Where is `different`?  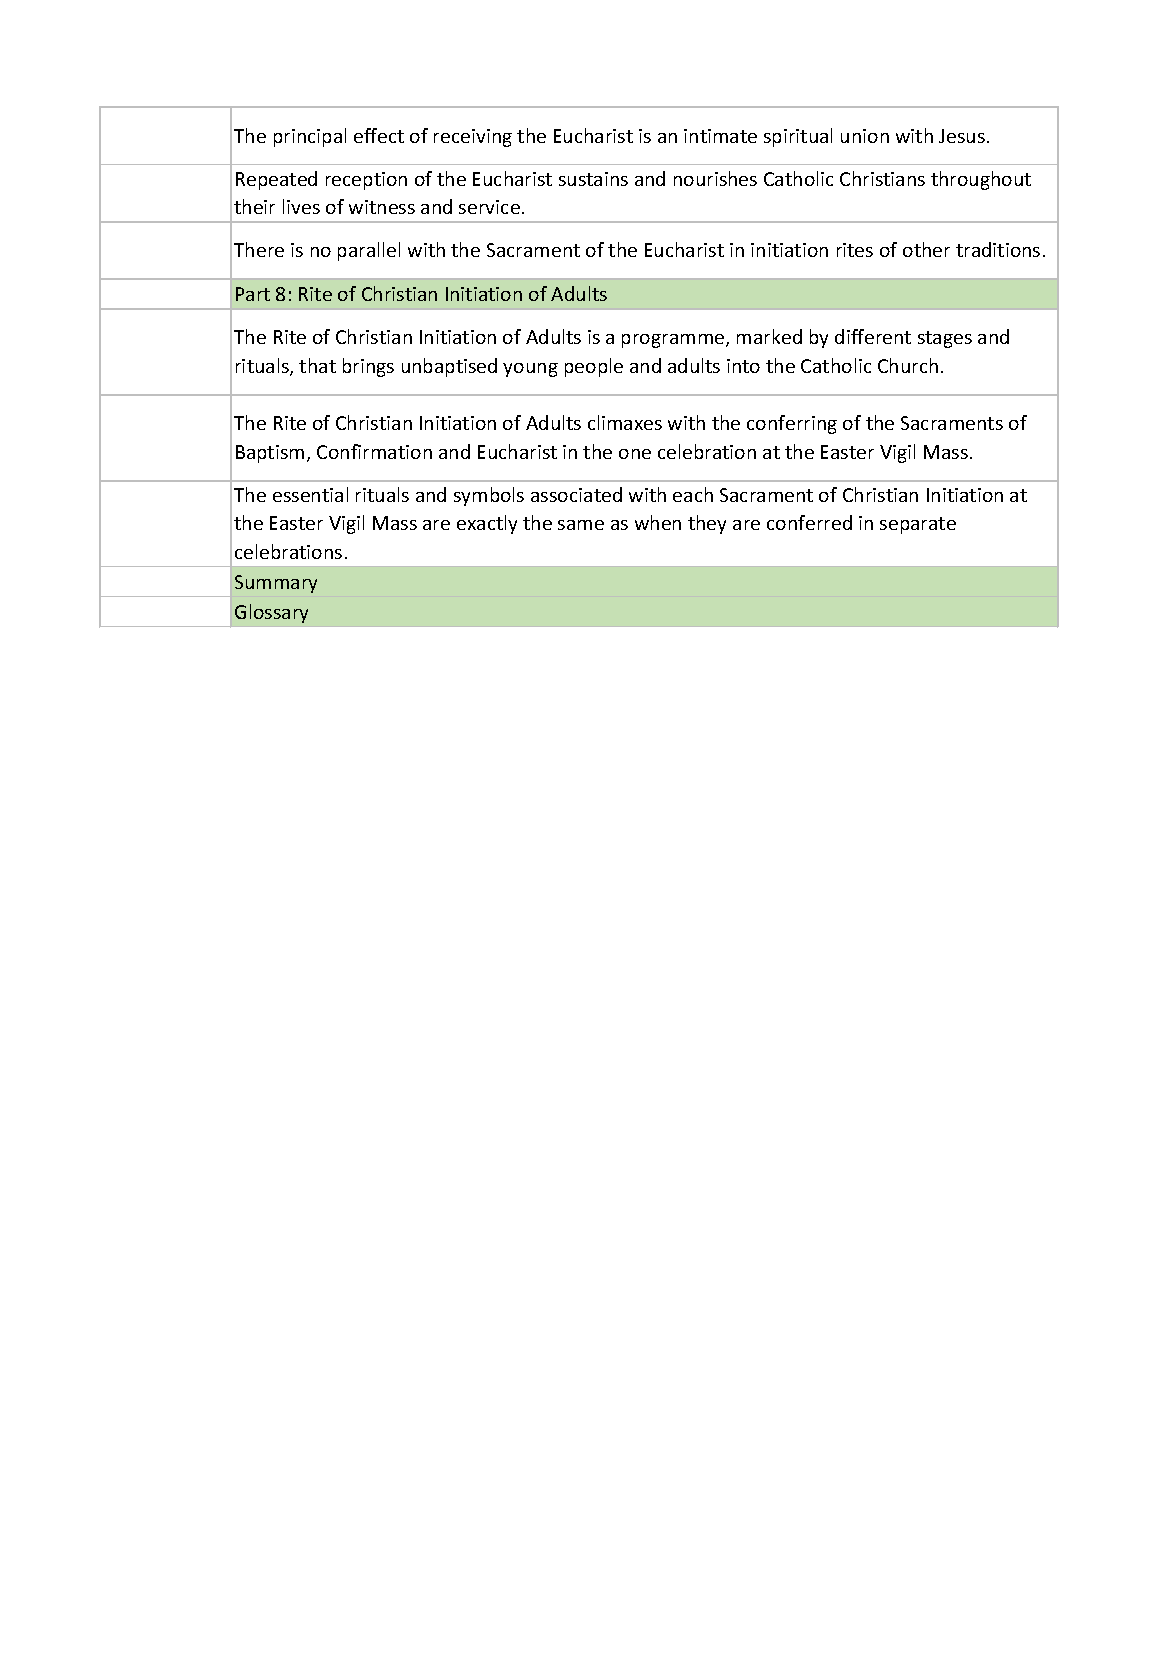
different is located at coordinates (873, 336).
